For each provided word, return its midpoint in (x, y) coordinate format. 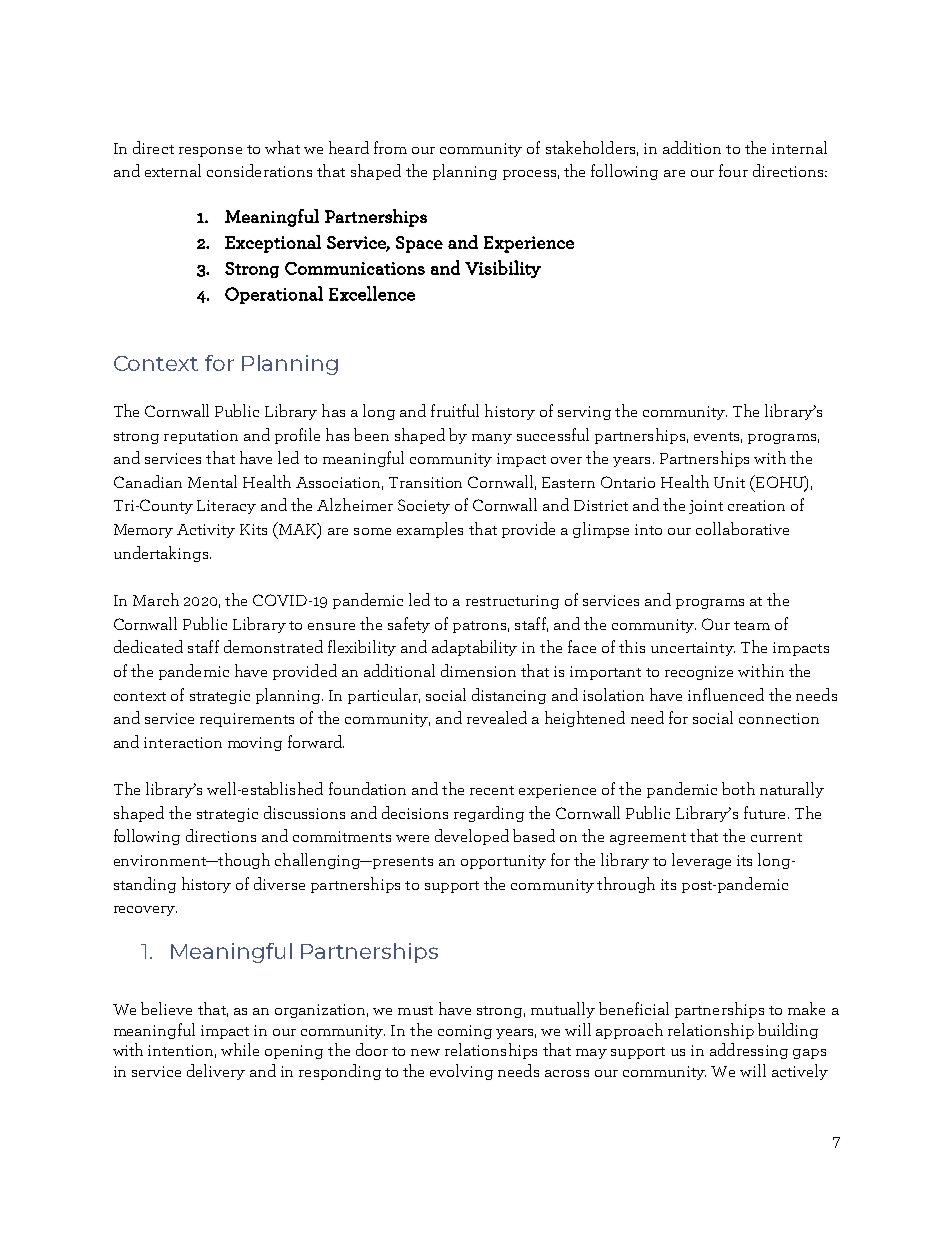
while (240, 1049)
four (733, 170)
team (752, 625)
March (156, 599)
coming (465, 1032)
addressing (749, 1051)
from (390, 147)
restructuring (512, 602)
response (210, 152)
